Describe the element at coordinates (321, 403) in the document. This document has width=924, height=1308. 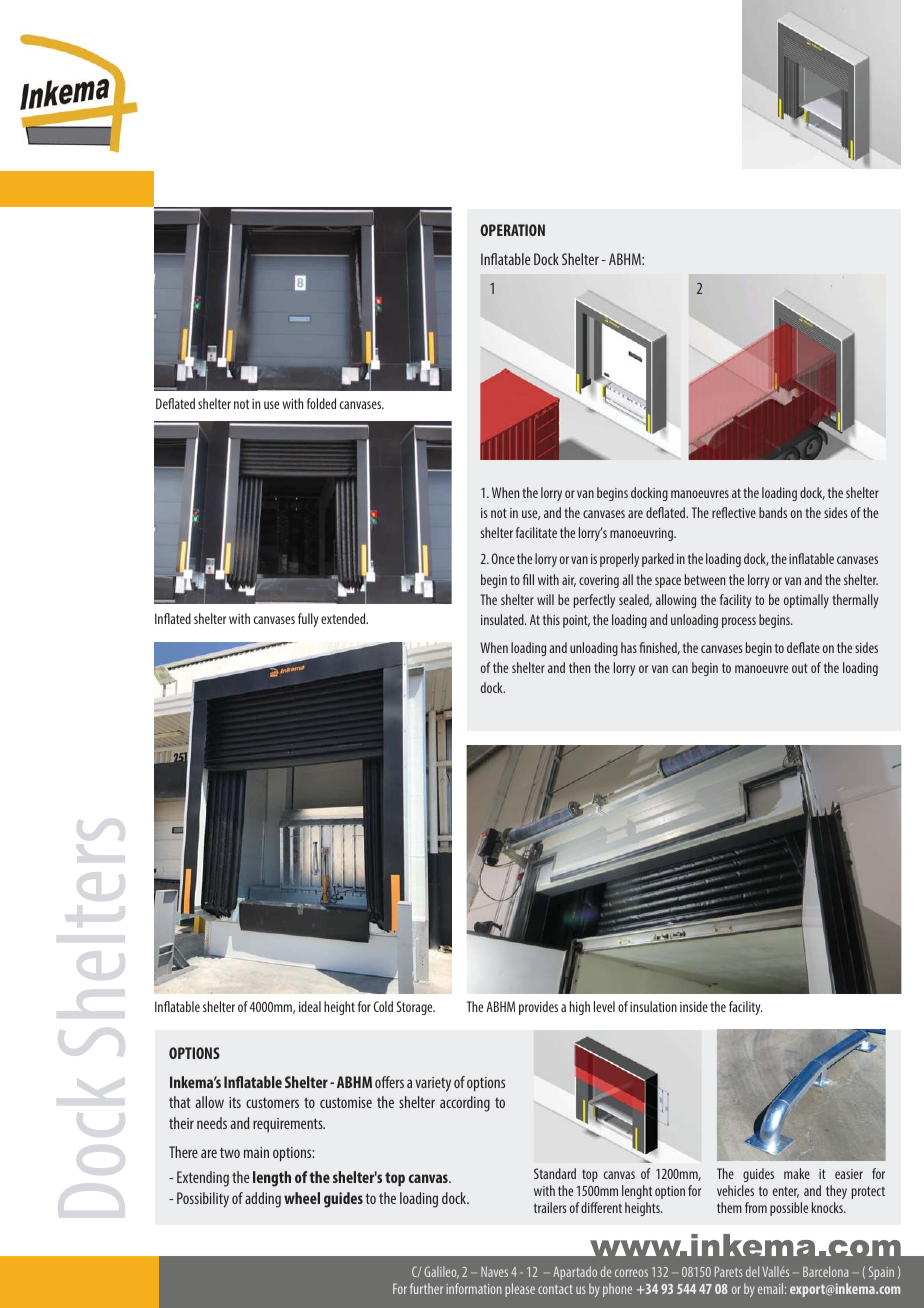
I see `folded` at that location.
